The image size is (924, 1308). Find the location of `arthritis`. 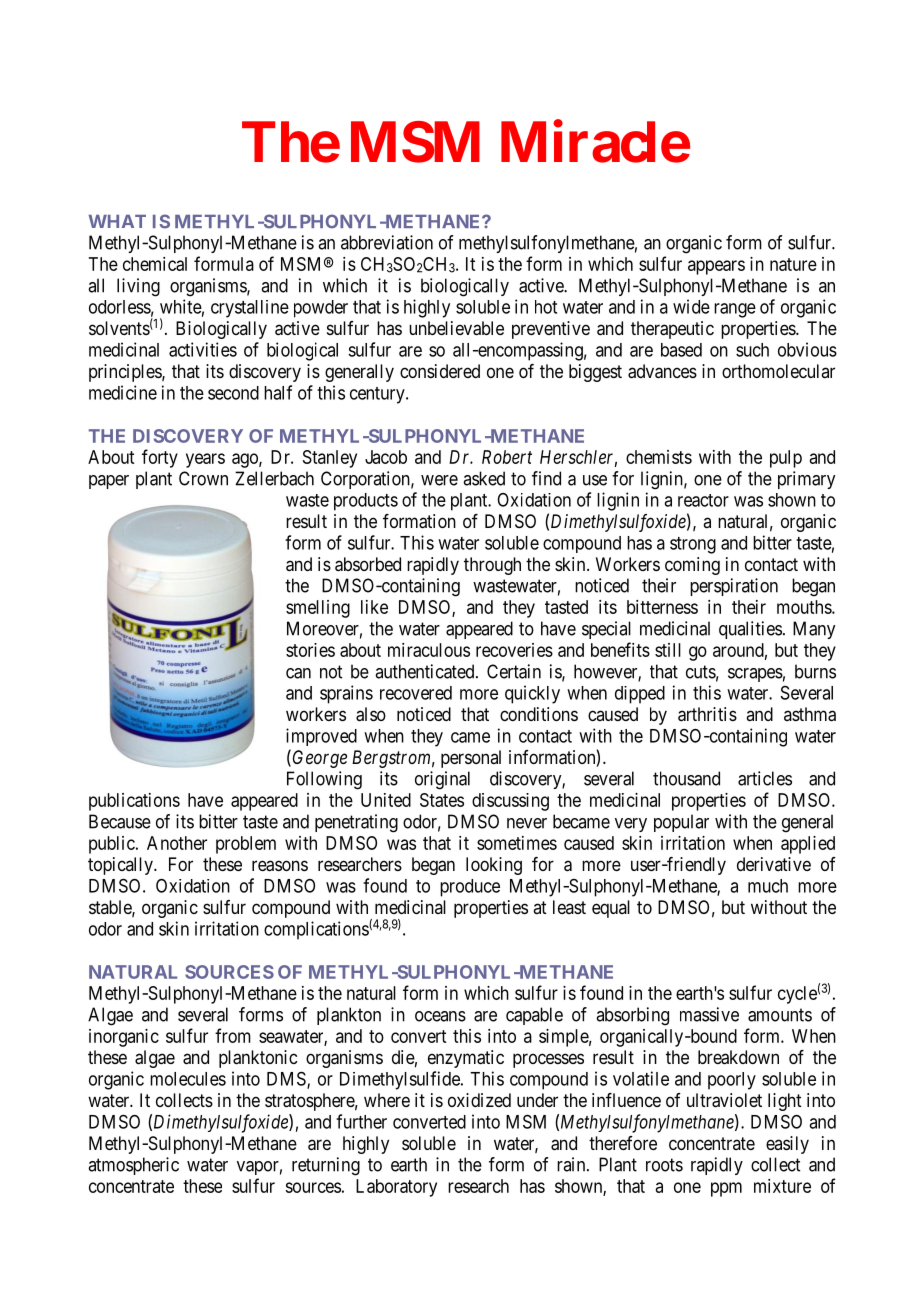

arthritis is located at coordinates (707, 714).
